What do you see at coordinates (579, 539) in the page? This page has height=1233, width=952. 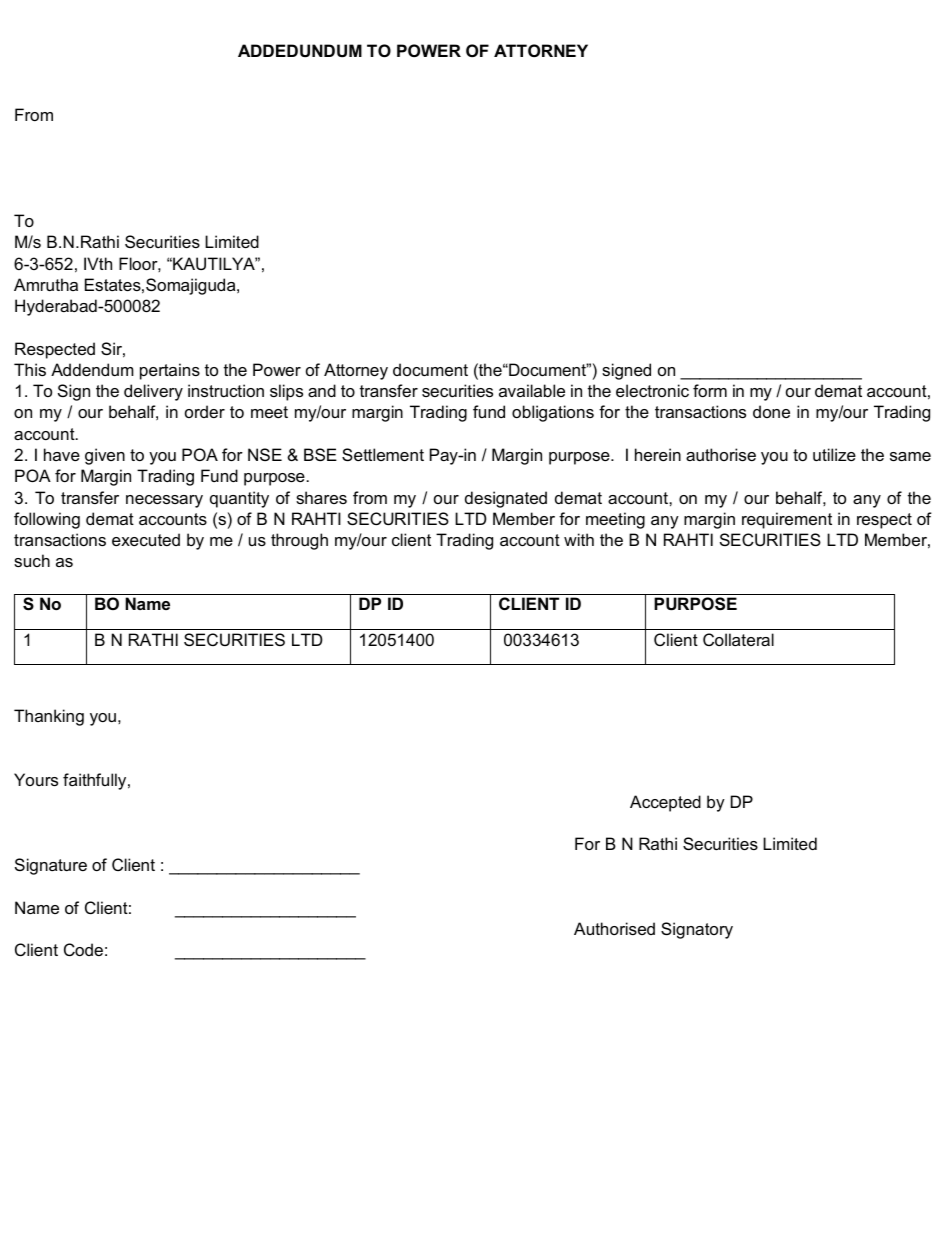 I see `with` at bounding box center [579, 539].
